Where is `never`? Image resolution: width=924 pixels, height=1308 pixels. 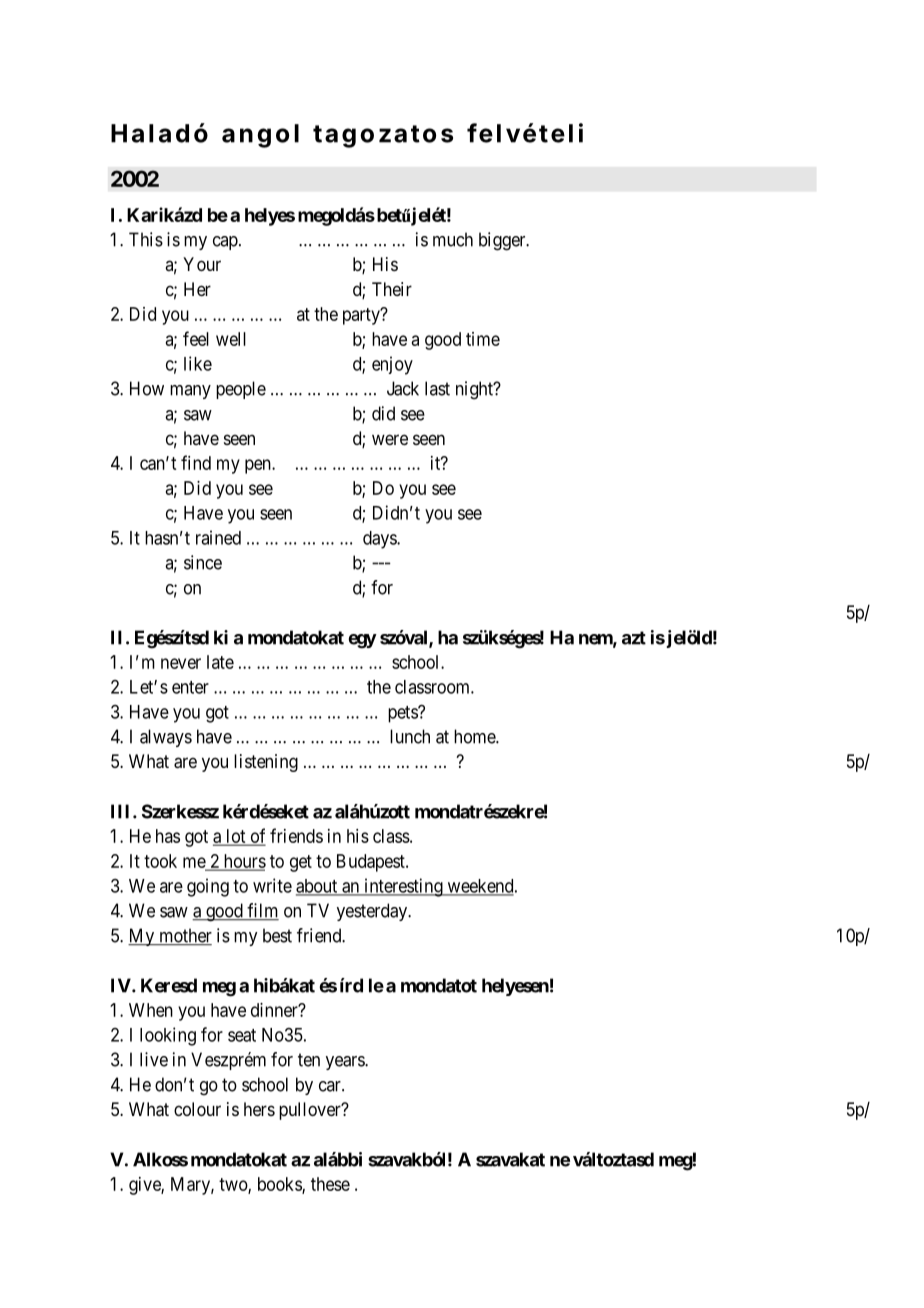
never is located at coordinates (181, 663).
